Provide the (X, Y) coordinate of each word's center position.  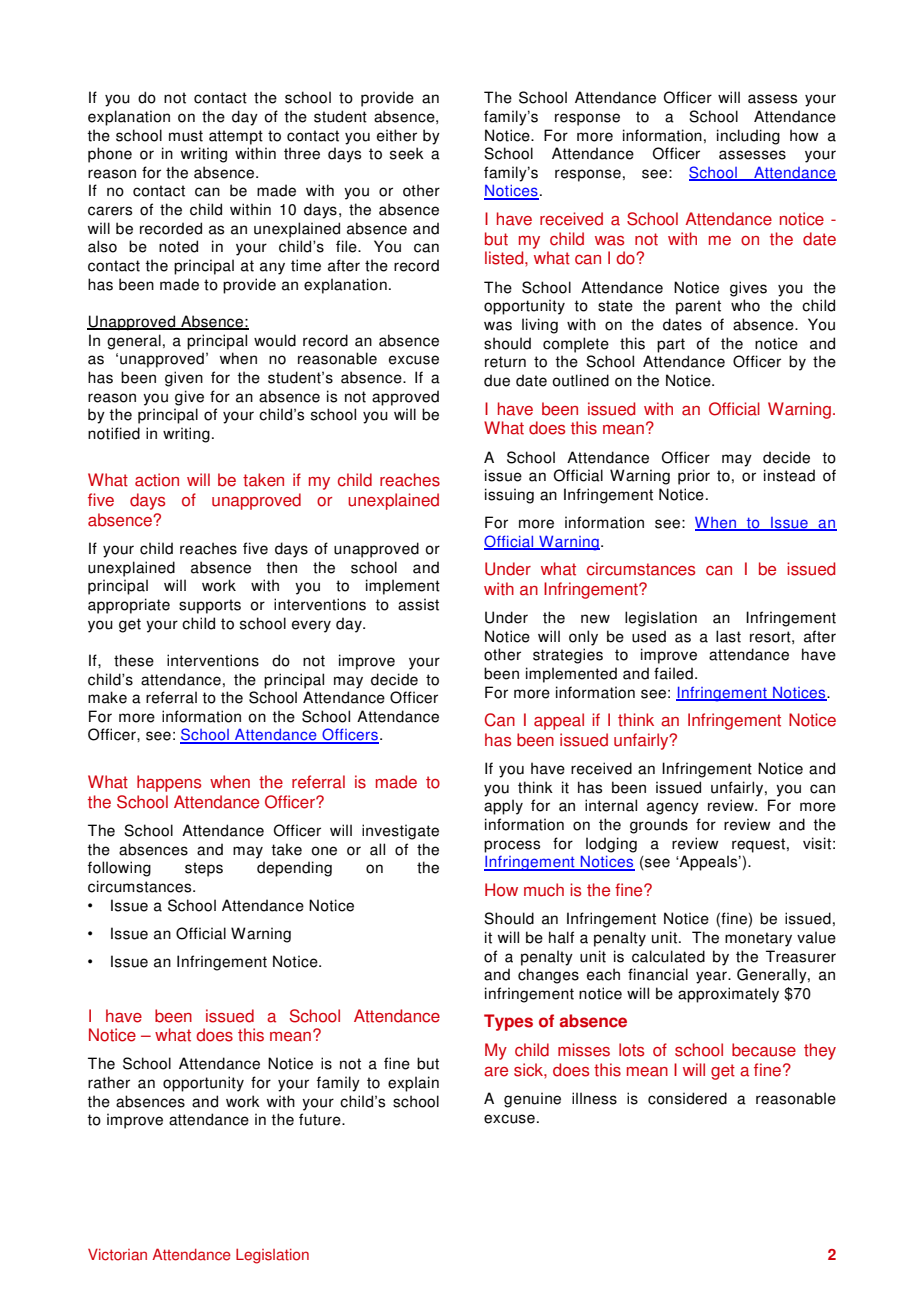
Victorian (117, 1254)
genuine (532, 1100)
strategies (568, 656)
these (134, 660)
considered (687, 1098)
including (748, 137)
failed (673, 673)
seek (407, 153)
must (186, 136)
